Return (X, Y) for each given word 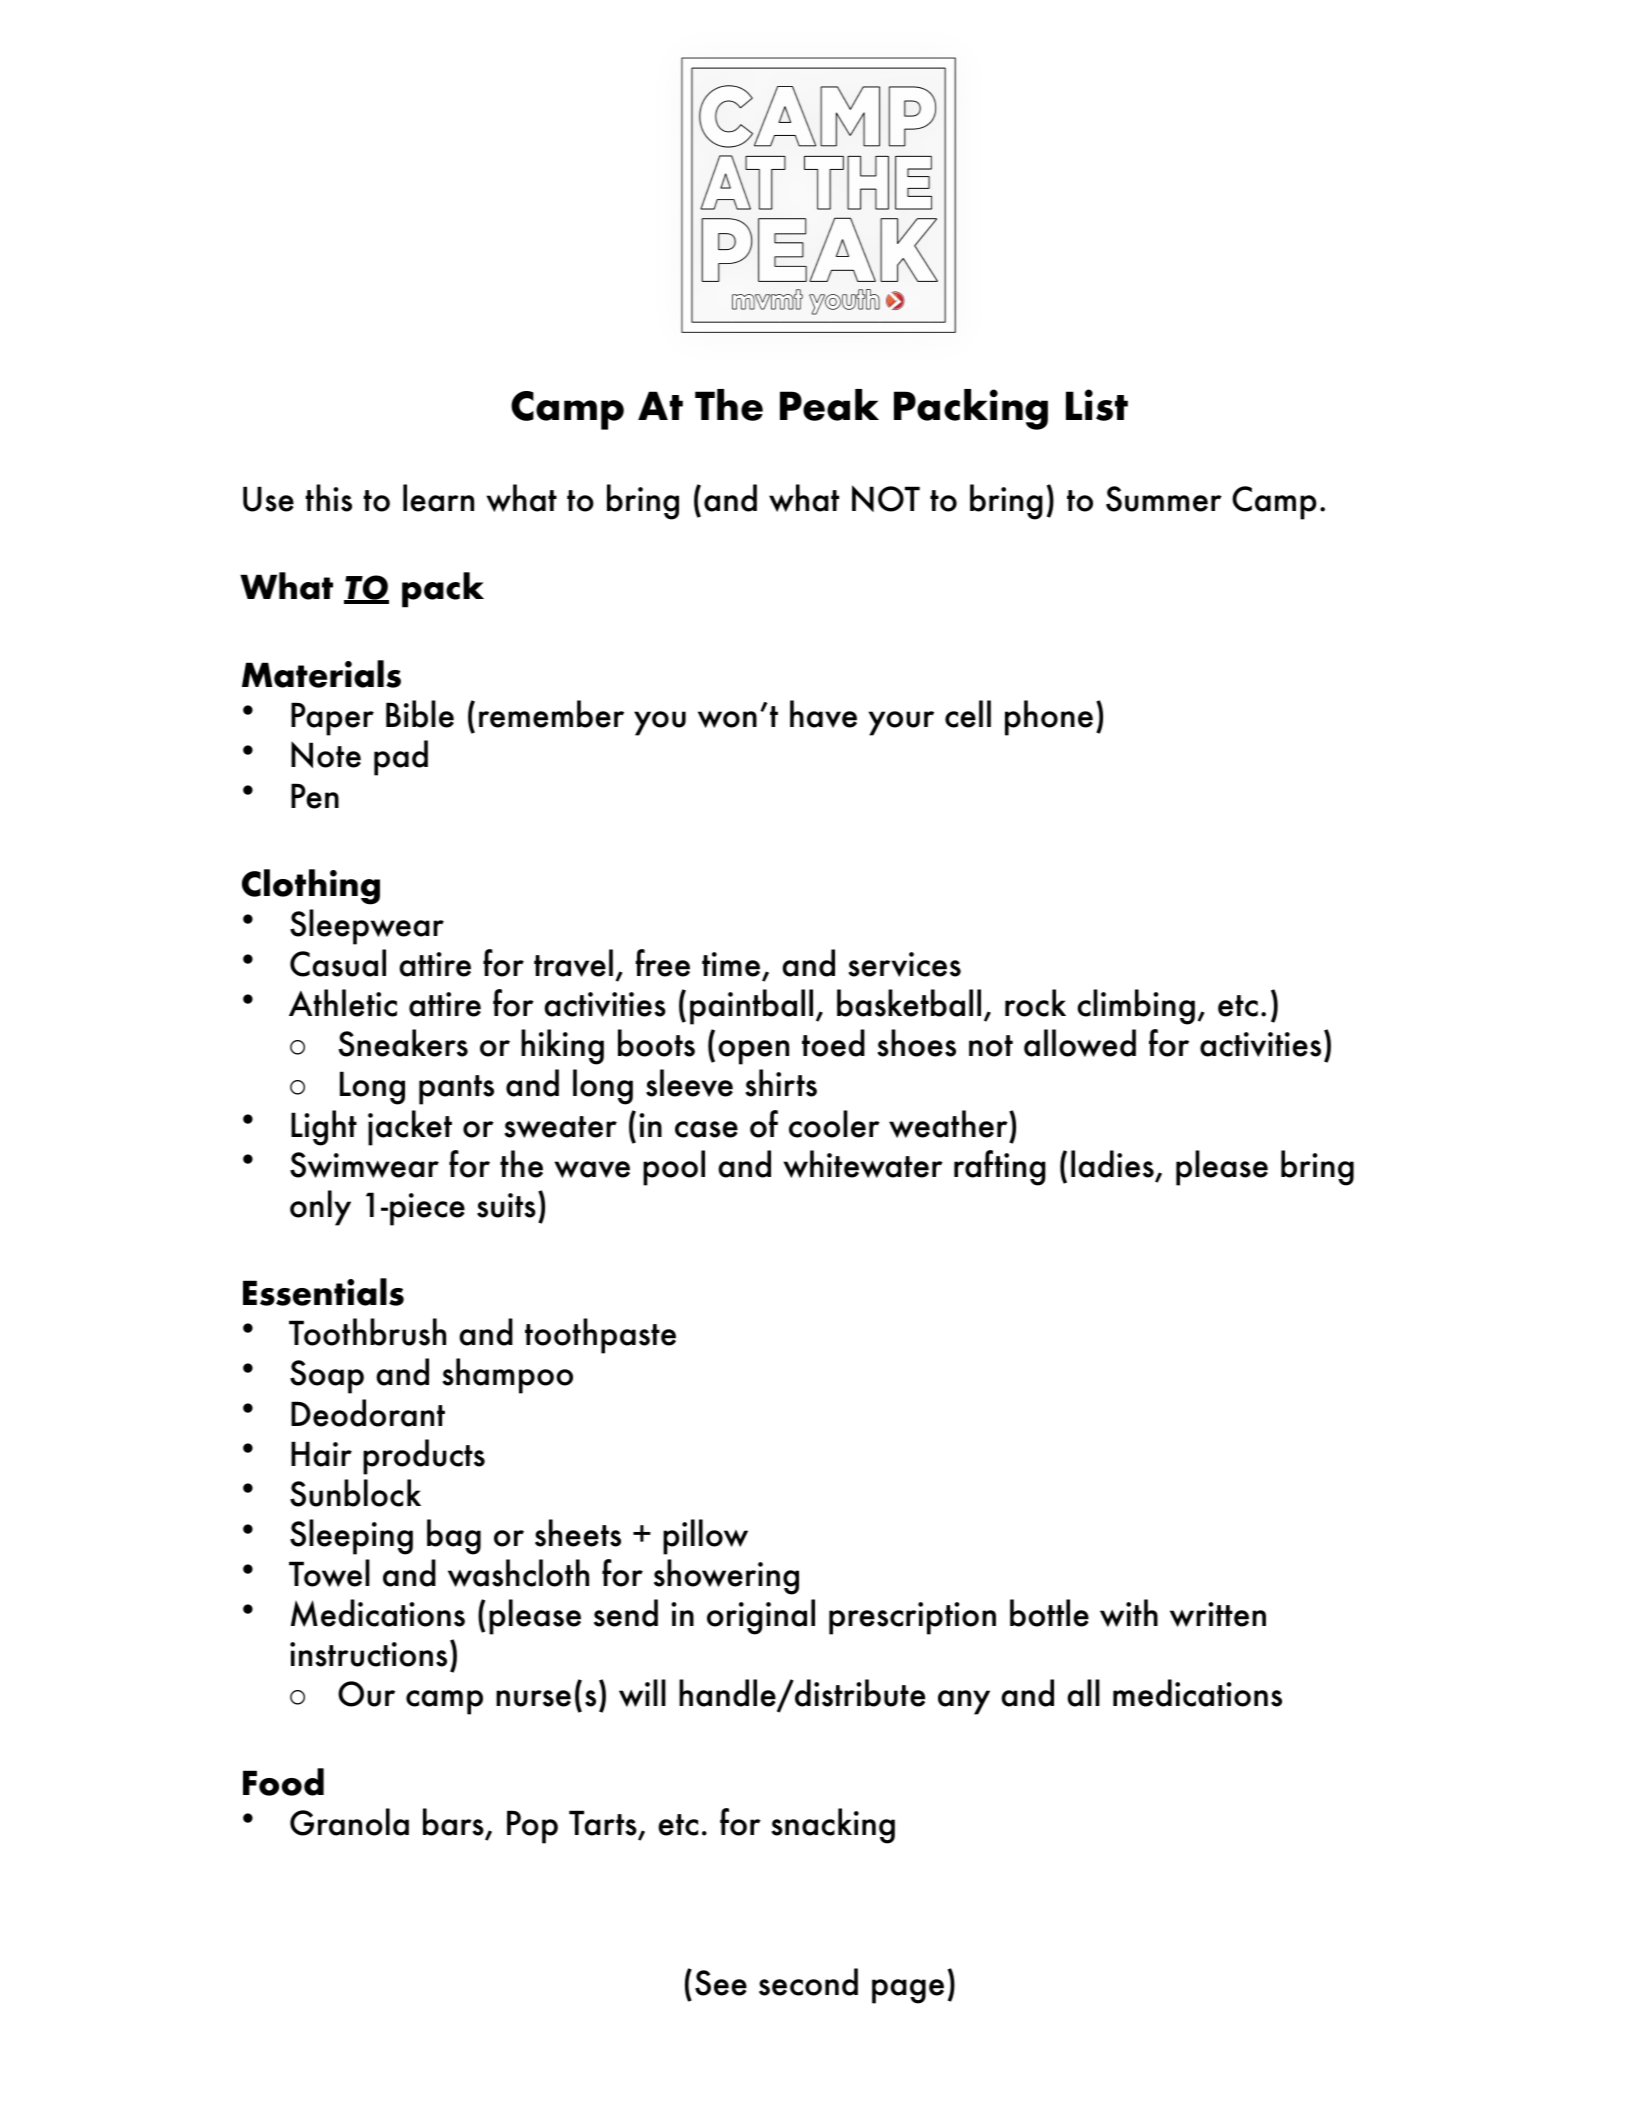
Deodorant (368, 1413)
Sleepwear (367, 927)
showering (726, 1577)
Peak (829, 405)
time (731, 964)
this (329, 498)
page (908, 1991)
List (1097, 405)
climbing (1136, 1007)
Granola (349, 1822)
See (721, 1983)
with (1129, 1613)
